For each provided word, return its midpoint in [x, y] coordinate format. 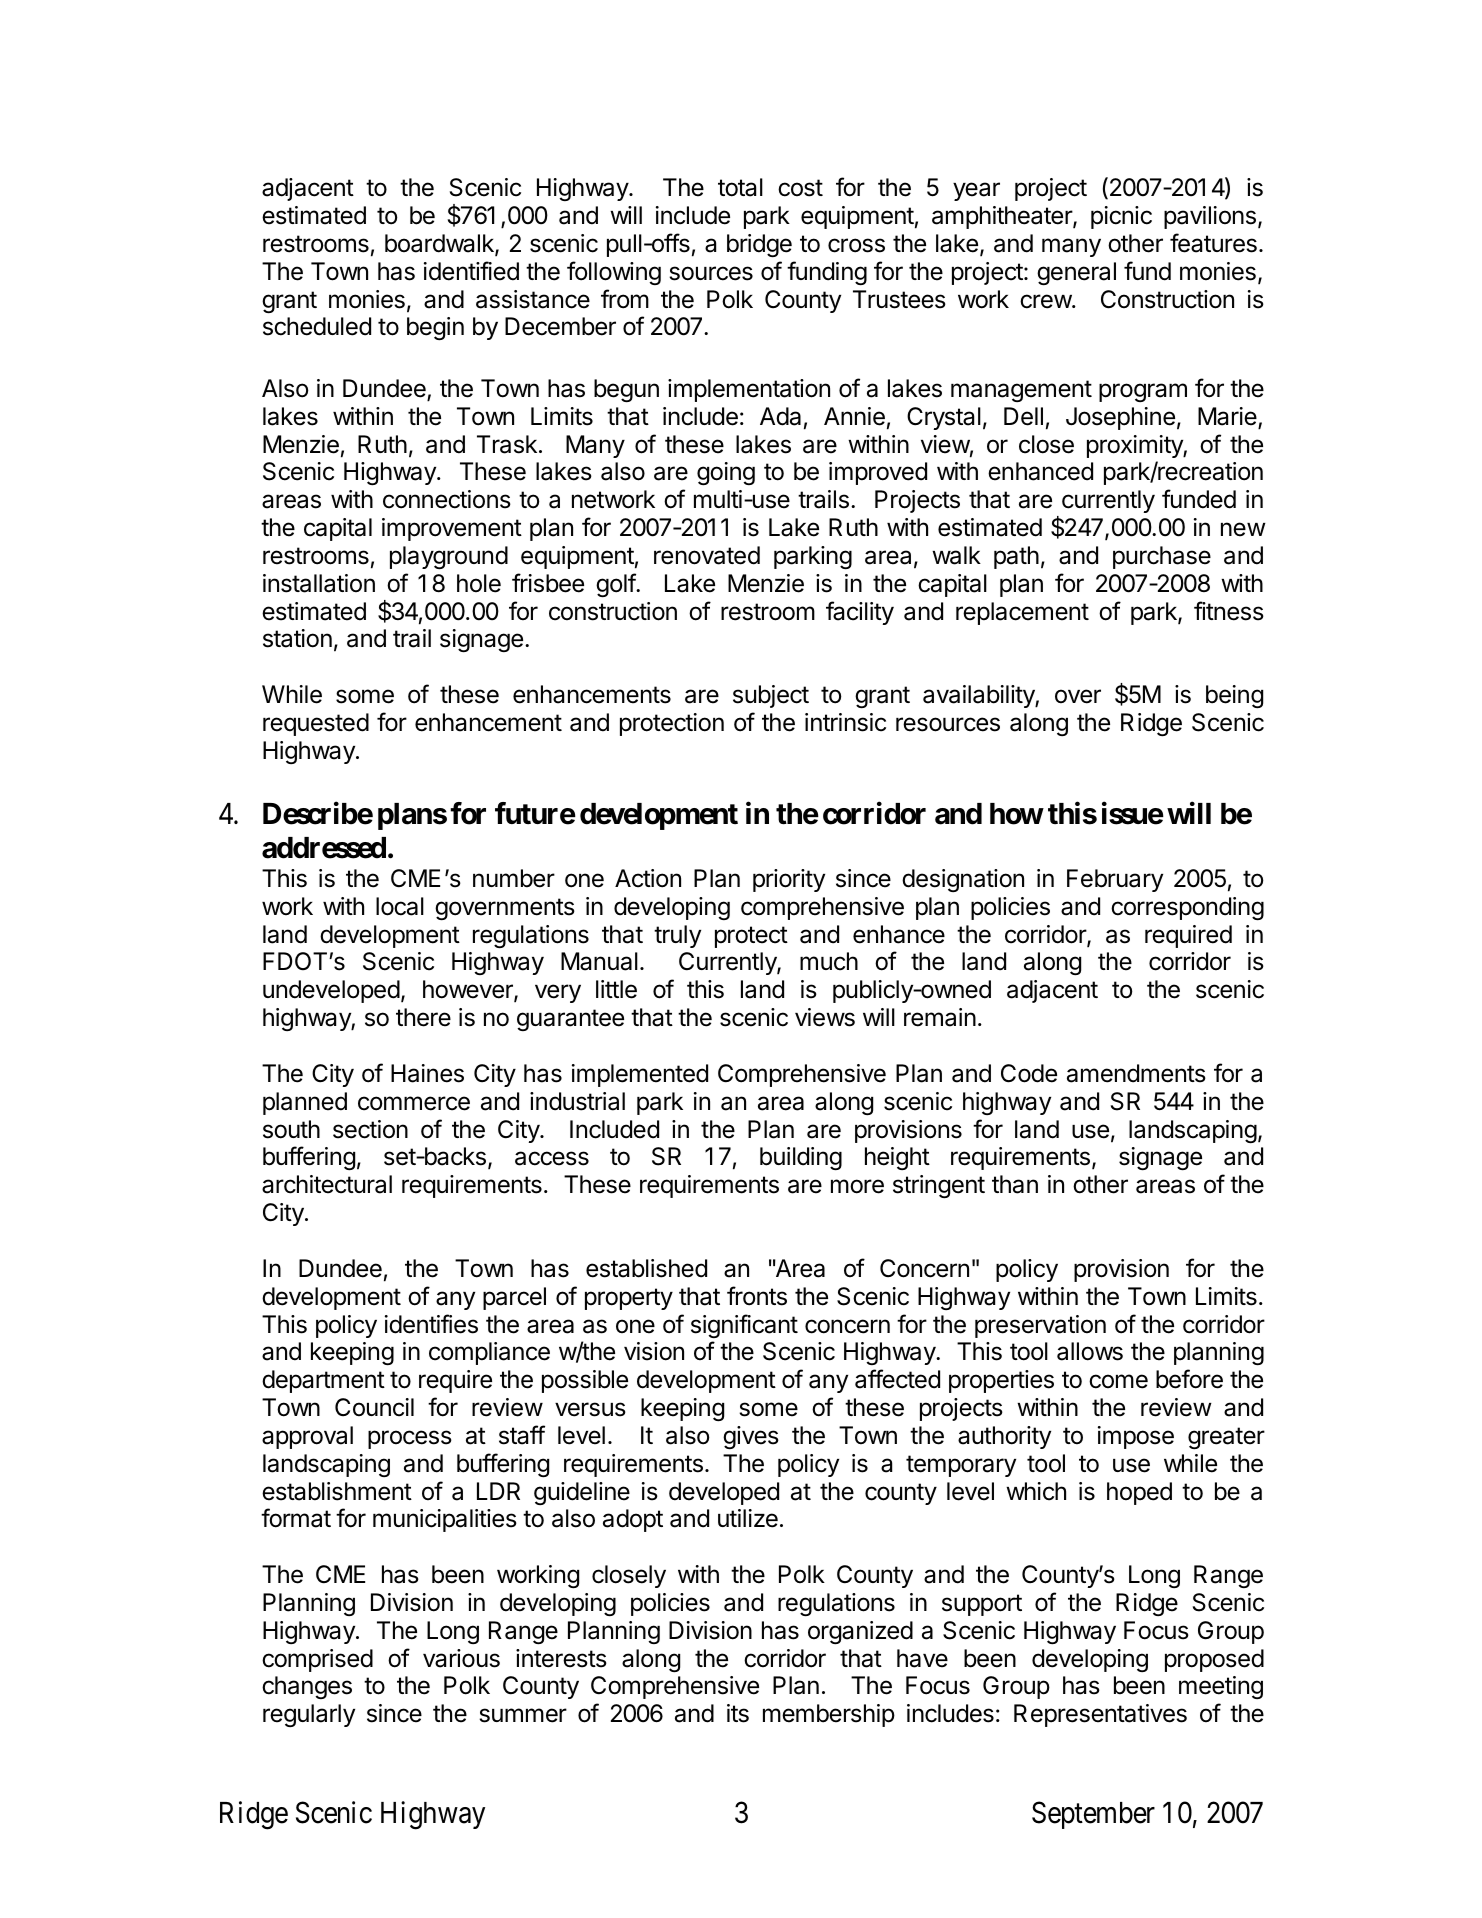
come [1118, 1381]
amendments [1136, 1073]
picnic [1121, 217]
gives [751, 1437]
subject [771, 696]
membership [829, 1715]
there [423, 1017]
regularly [309, 1715]
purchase [1162, 557]
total [740, 187]
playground [449, 557]
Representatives [1100, 1715]
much [829, 961]
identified [471, 271]
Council [374, 1407]
